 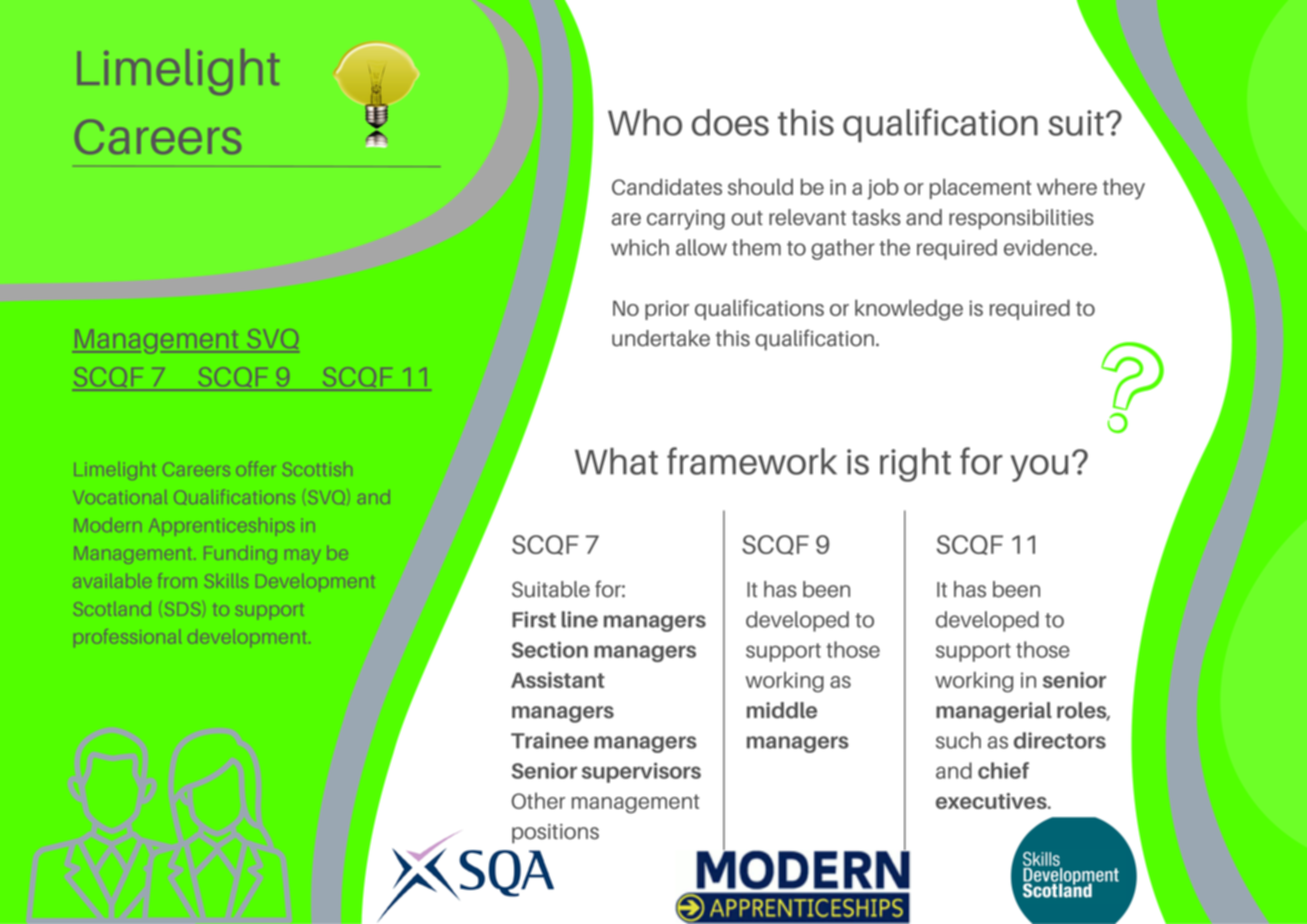 What do you see at coordinates (667, 310) in the page?
I see `prior` at bounding box center [667, 310].
